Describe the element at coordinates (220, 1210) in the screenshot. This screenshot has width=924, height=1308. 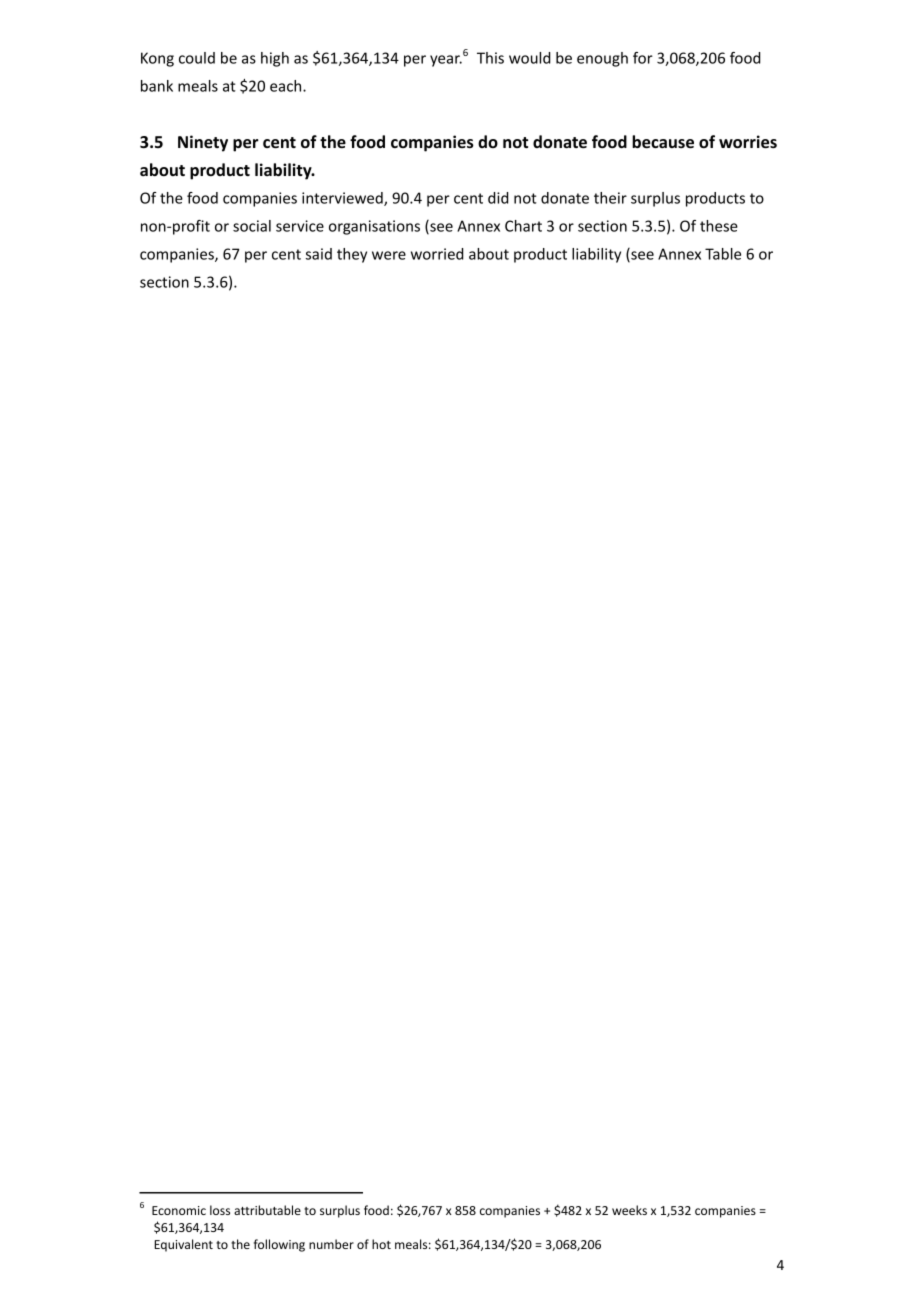
I see `loss` at that location.
